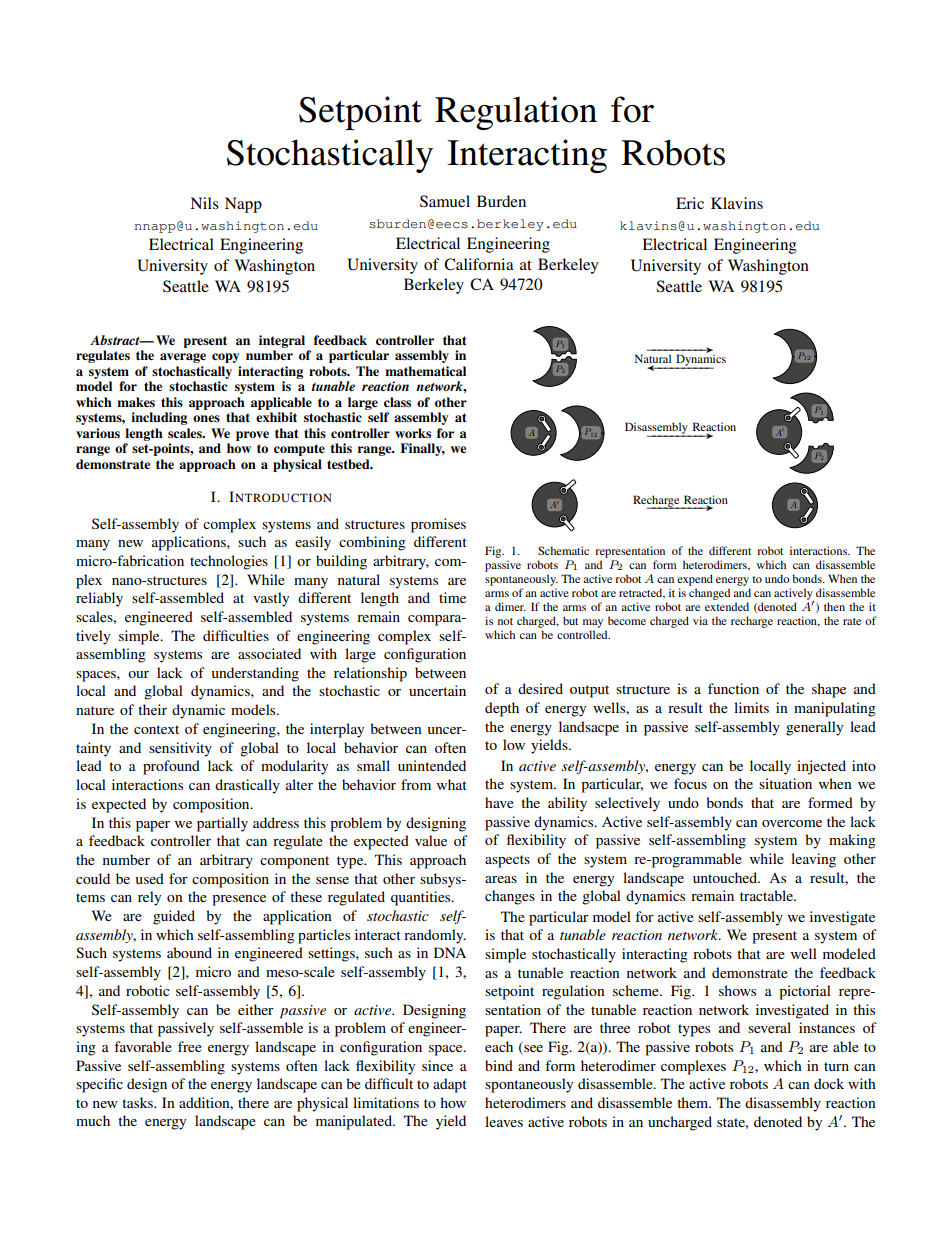  I want to click on desired, so click(540, 688).
